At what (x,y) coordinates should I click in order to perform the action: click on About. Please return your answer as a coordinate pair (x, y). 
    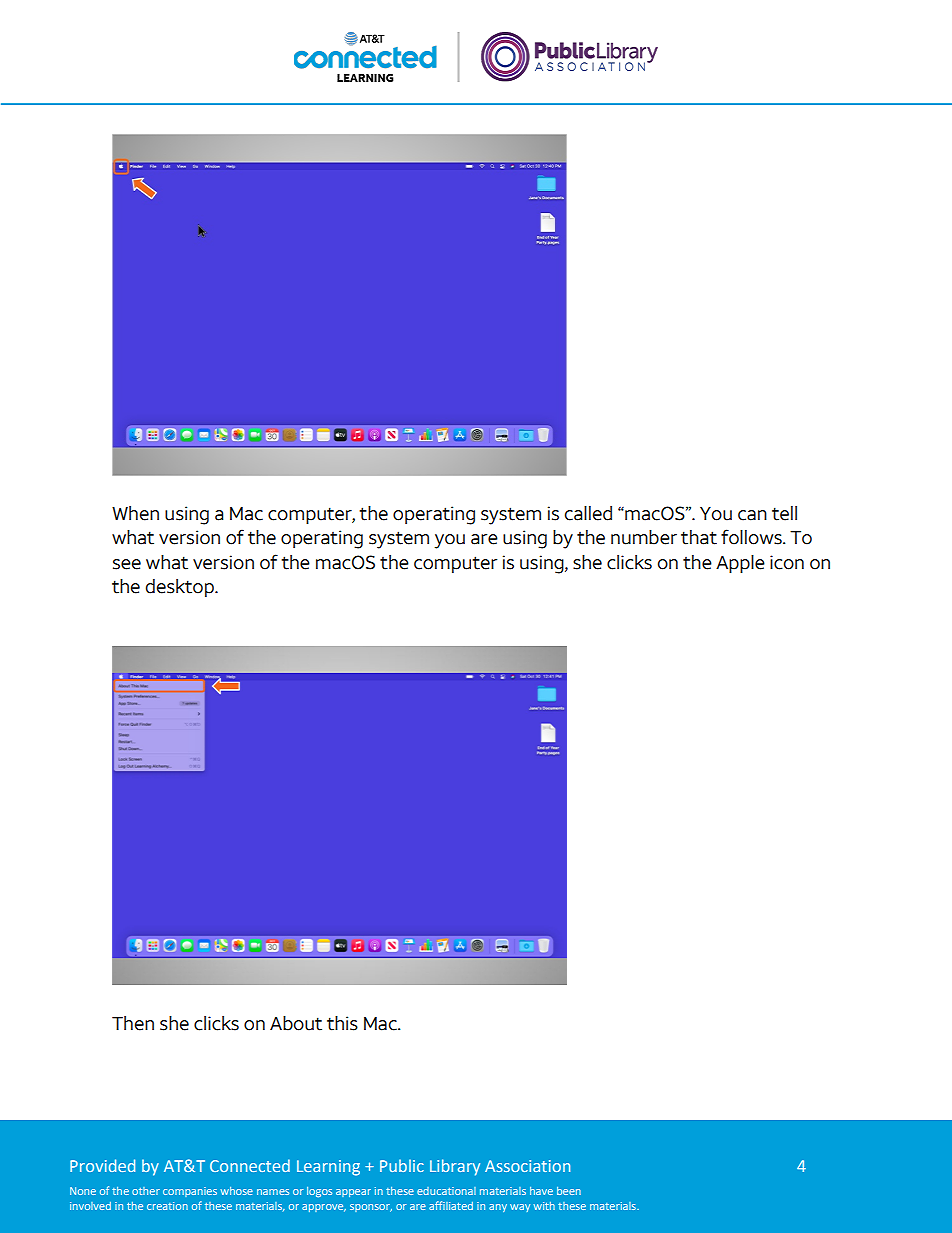
    Looking at the image, I should click on (296, 1023).
